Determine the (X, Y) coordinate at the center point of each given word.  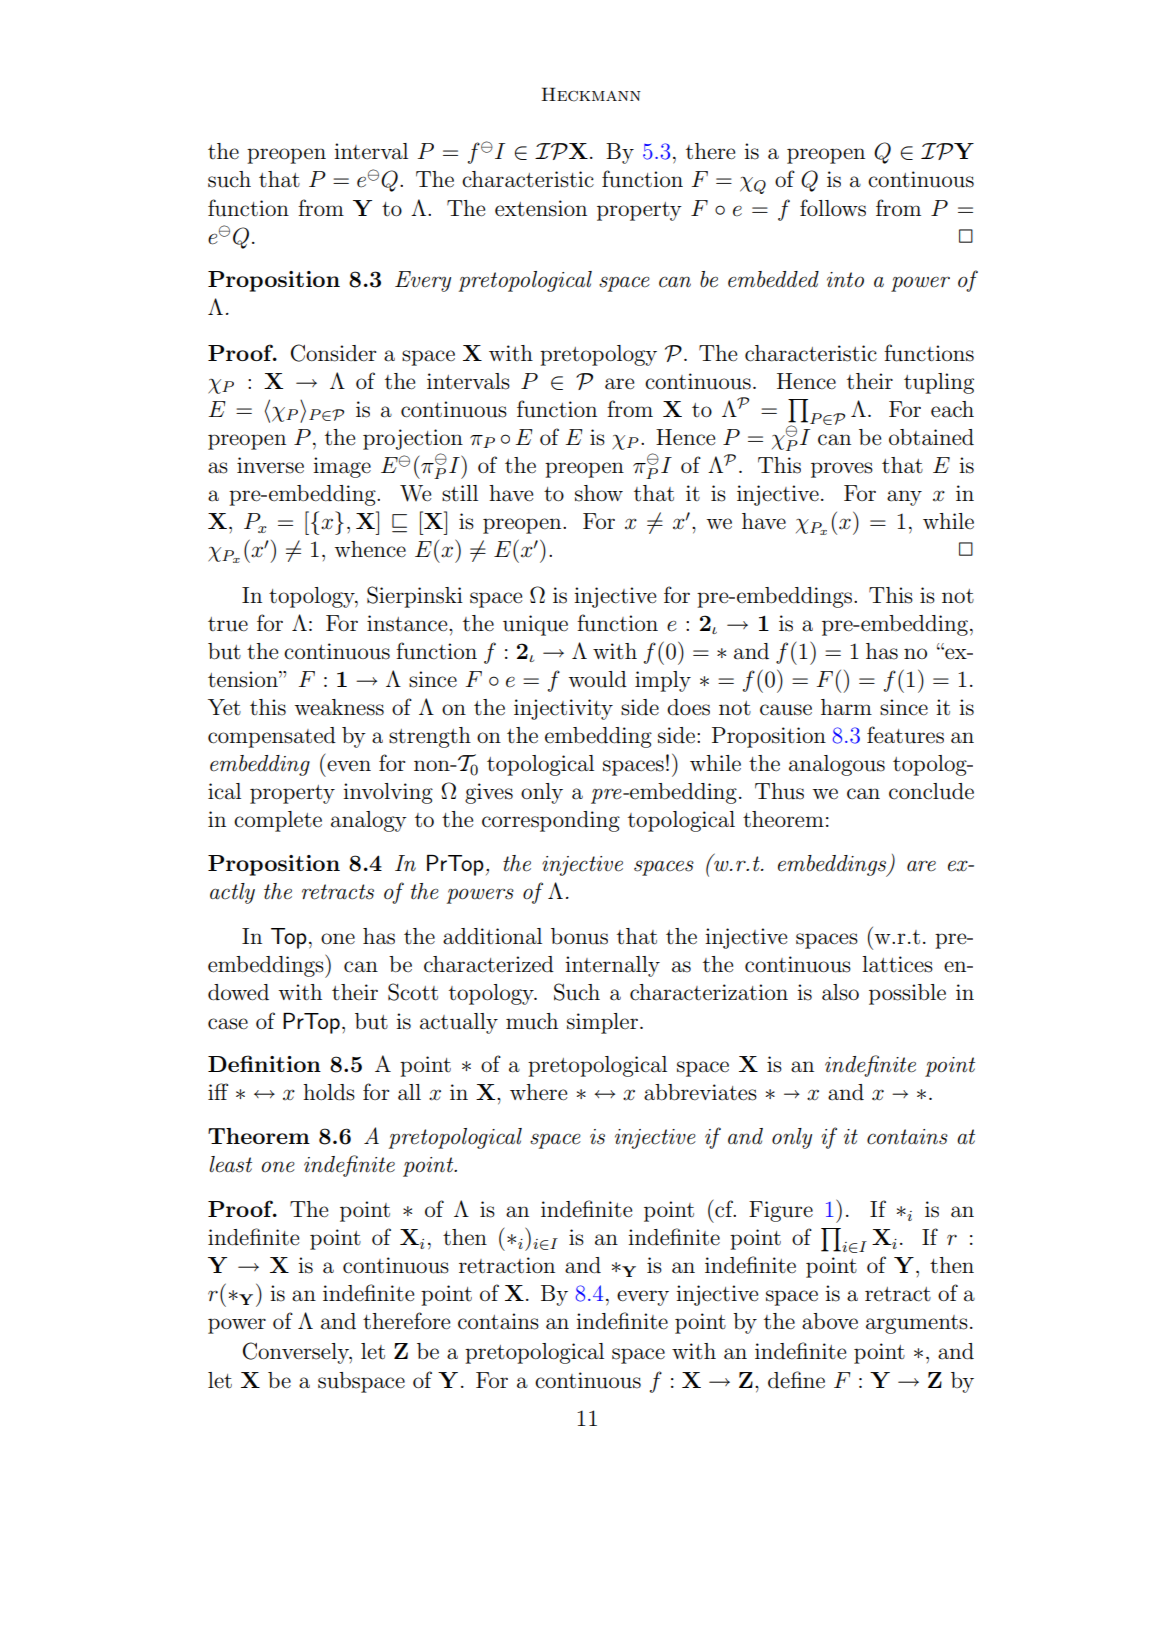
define (796, 1380)
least (230, 1164)
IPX (561, 151)
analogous (837, 765)
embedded (773, 279)
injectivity (563, 709)
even (349, 766)
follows (833, 208)
